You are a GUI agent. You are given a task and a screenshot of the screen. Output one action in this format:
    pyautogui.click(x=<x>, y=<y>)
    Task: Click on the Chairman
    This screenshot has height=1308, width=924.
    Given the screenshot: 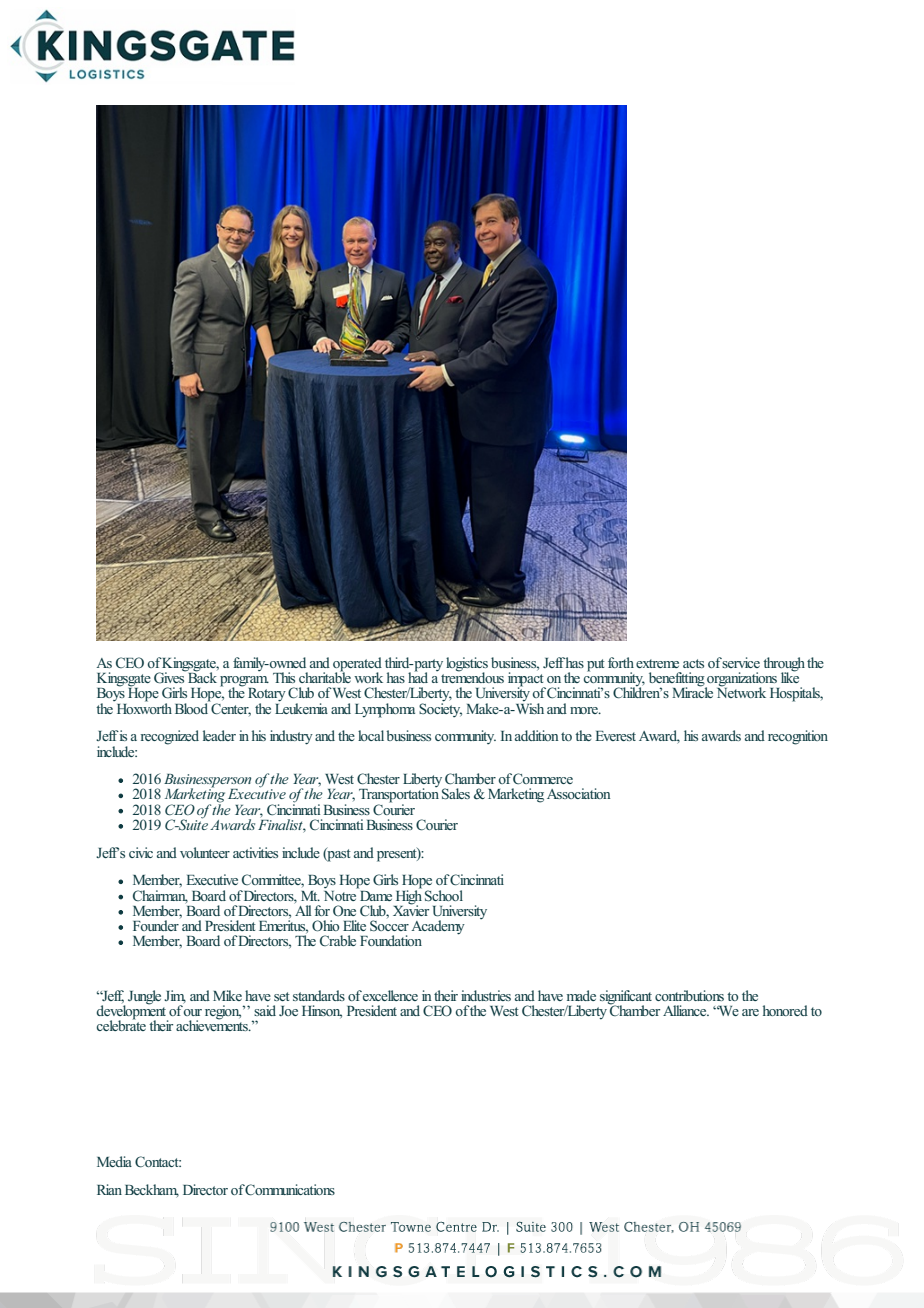 What is the action you would take?
    pyautogui.click(x=160, y=896)
